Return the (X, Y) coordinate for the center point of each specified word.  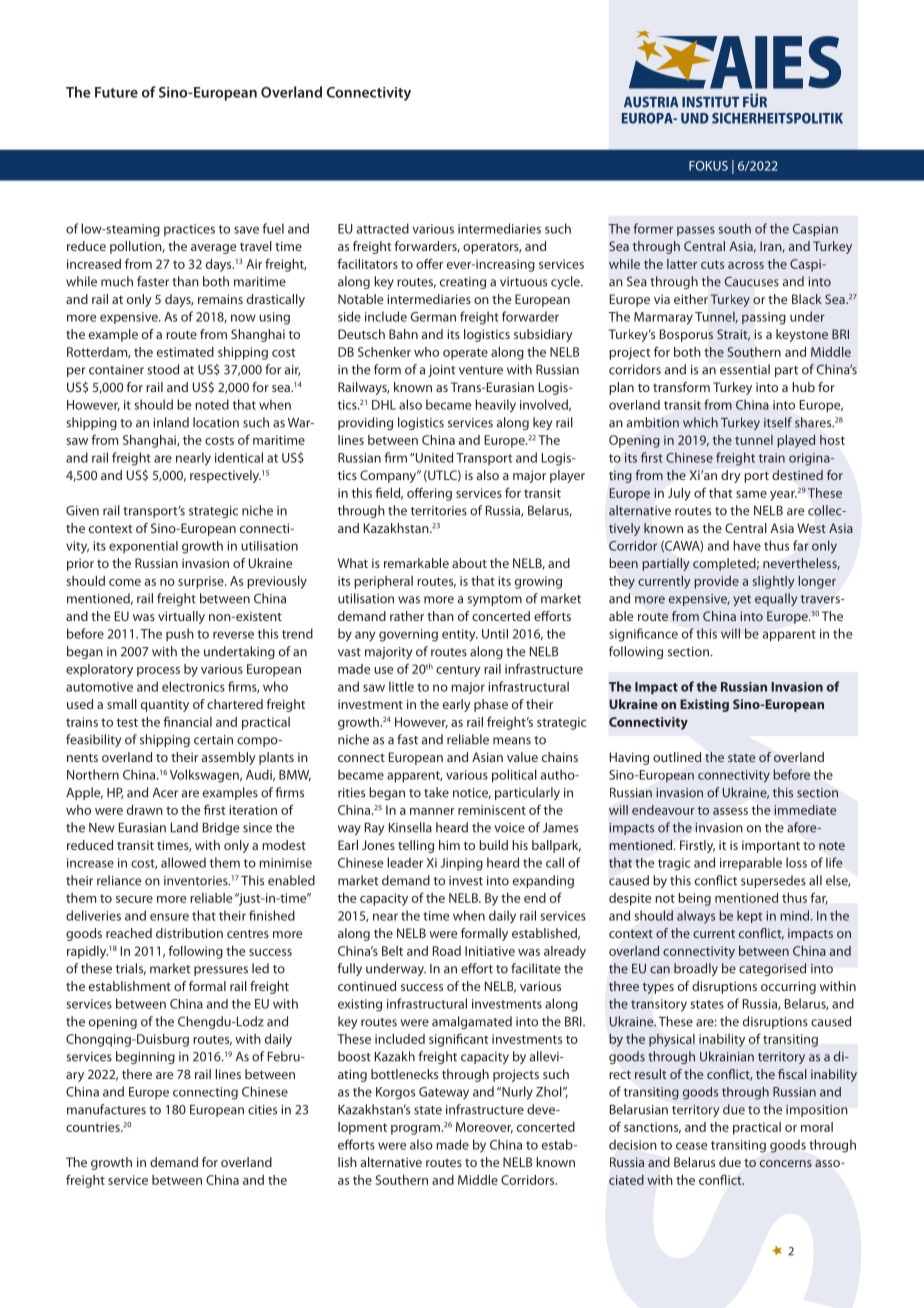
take (436, 792)
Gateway (444, 1093)
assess (730, 811)
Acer (165, 793)
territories (439, 511)
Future (116, 92)
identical (239, 457)
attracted (383, 228)
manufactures (106, 1109)
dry (730, 476)
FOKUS (708, 166)
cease (691, 1146)
